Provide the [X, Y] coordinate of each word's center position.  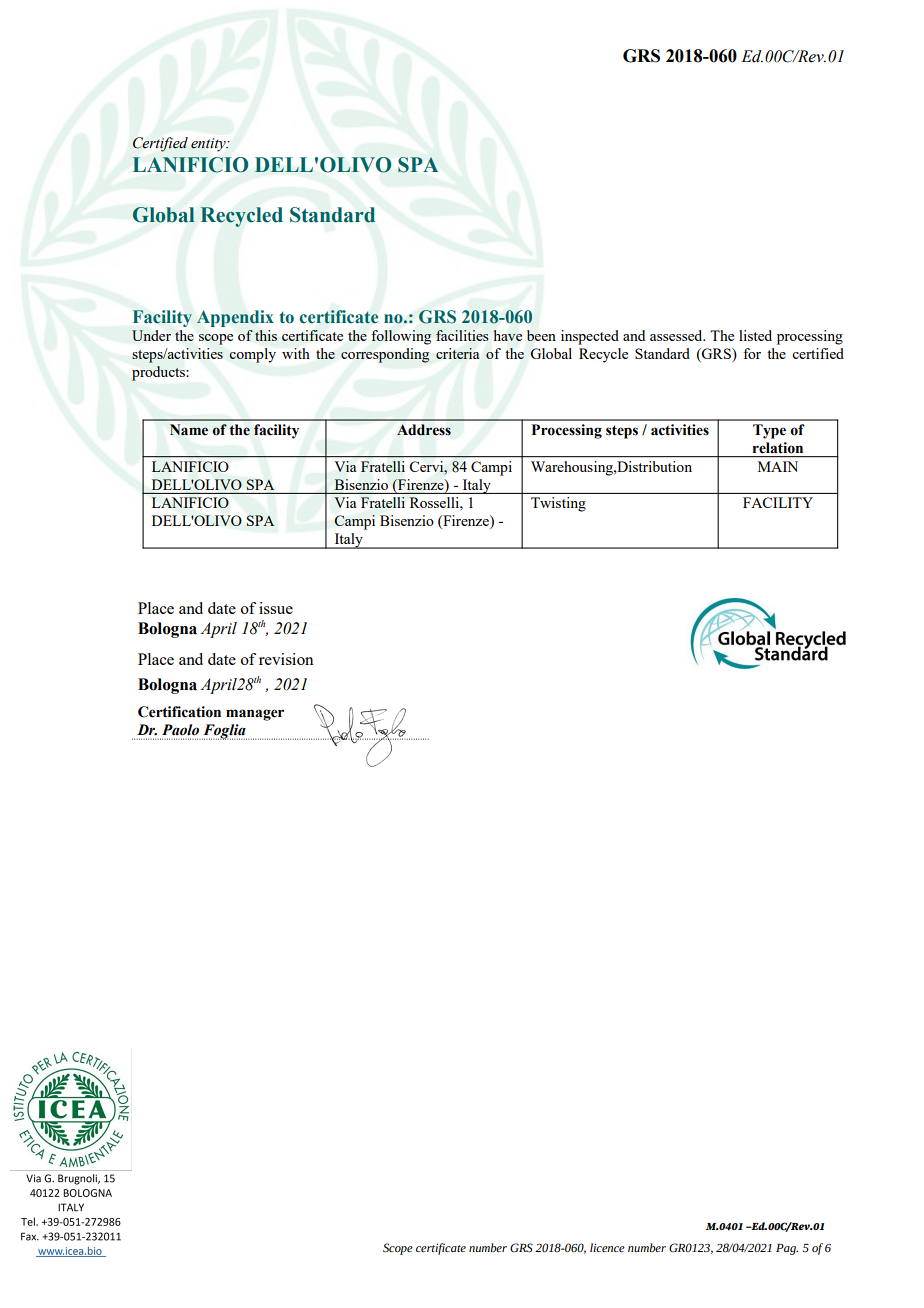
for [752, 353]
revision [286, 659]
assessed [677, 335]
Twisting [558, 504]
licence [607, 1247]
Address [424, 429]
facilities [462, 335]
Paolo [180, 730]
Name [189, 429]
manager [255, 715]
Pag [787, 1249]
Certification [179, 712]
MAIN [778, 466]
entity [209, 145]
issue [276, 608]
